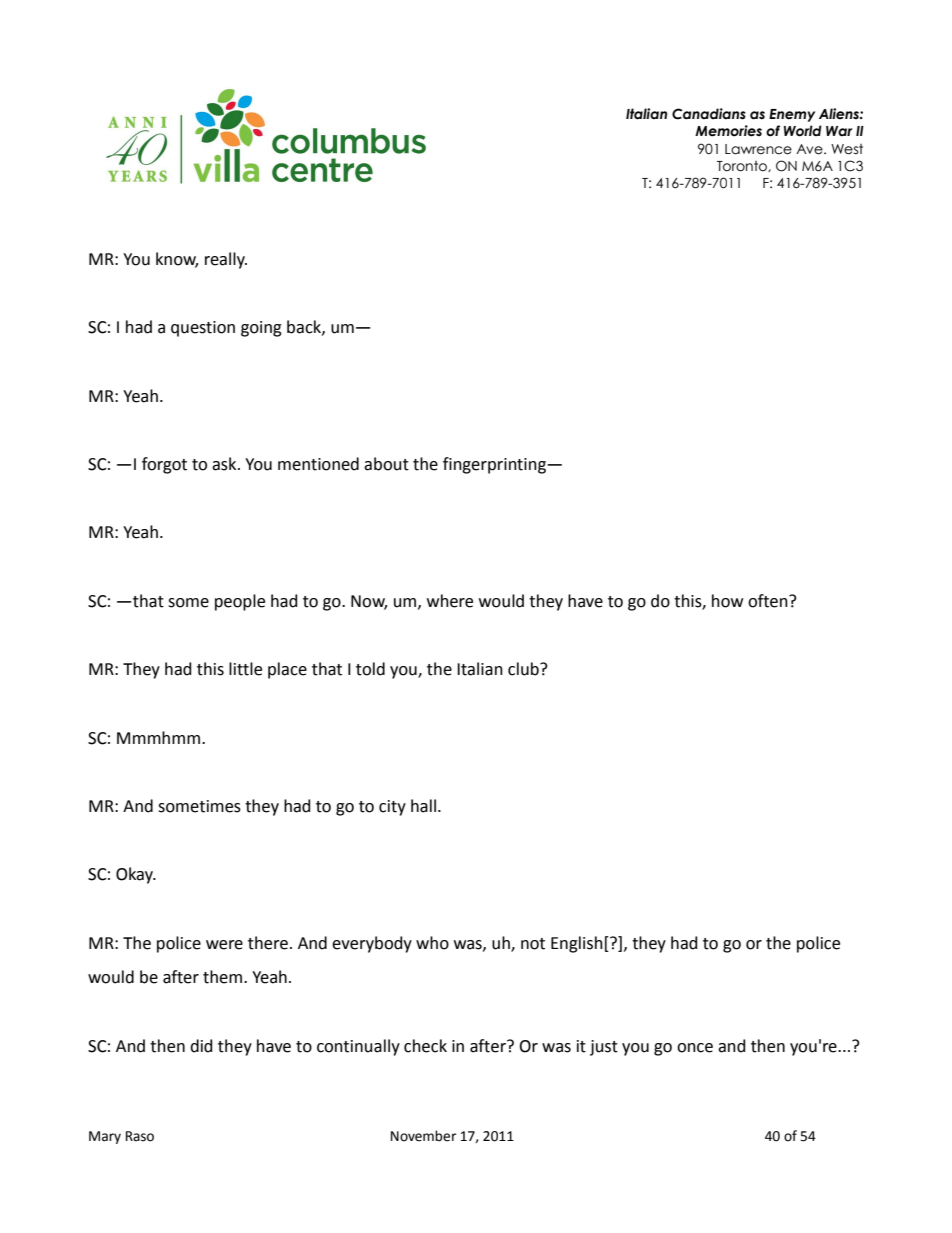 Image resolution: width=952 pixels, height=1233 pixels. What do you see at coordinates (743, 166) in the page?
I see `Toronto` at bounding box center [743, 166].
